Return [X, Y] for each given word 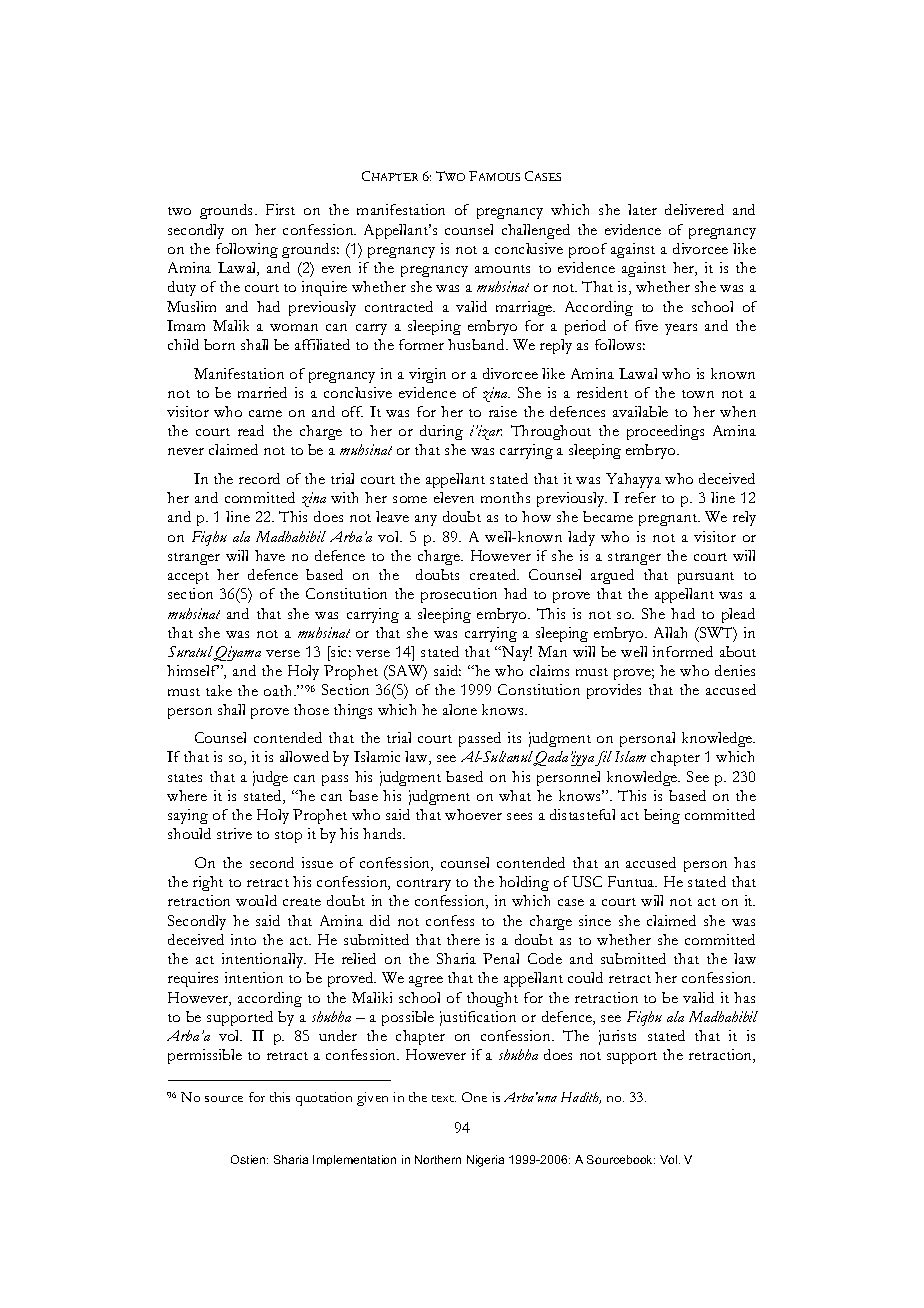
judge [270, 778]
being [662, 816]
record [259, 478]
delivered [694, 209]
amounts [502, 269]
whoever [473, 814]
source [224, 1099]
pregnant [669, 520]
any [426, 520]
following [247, 250]
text [444, 1098]
